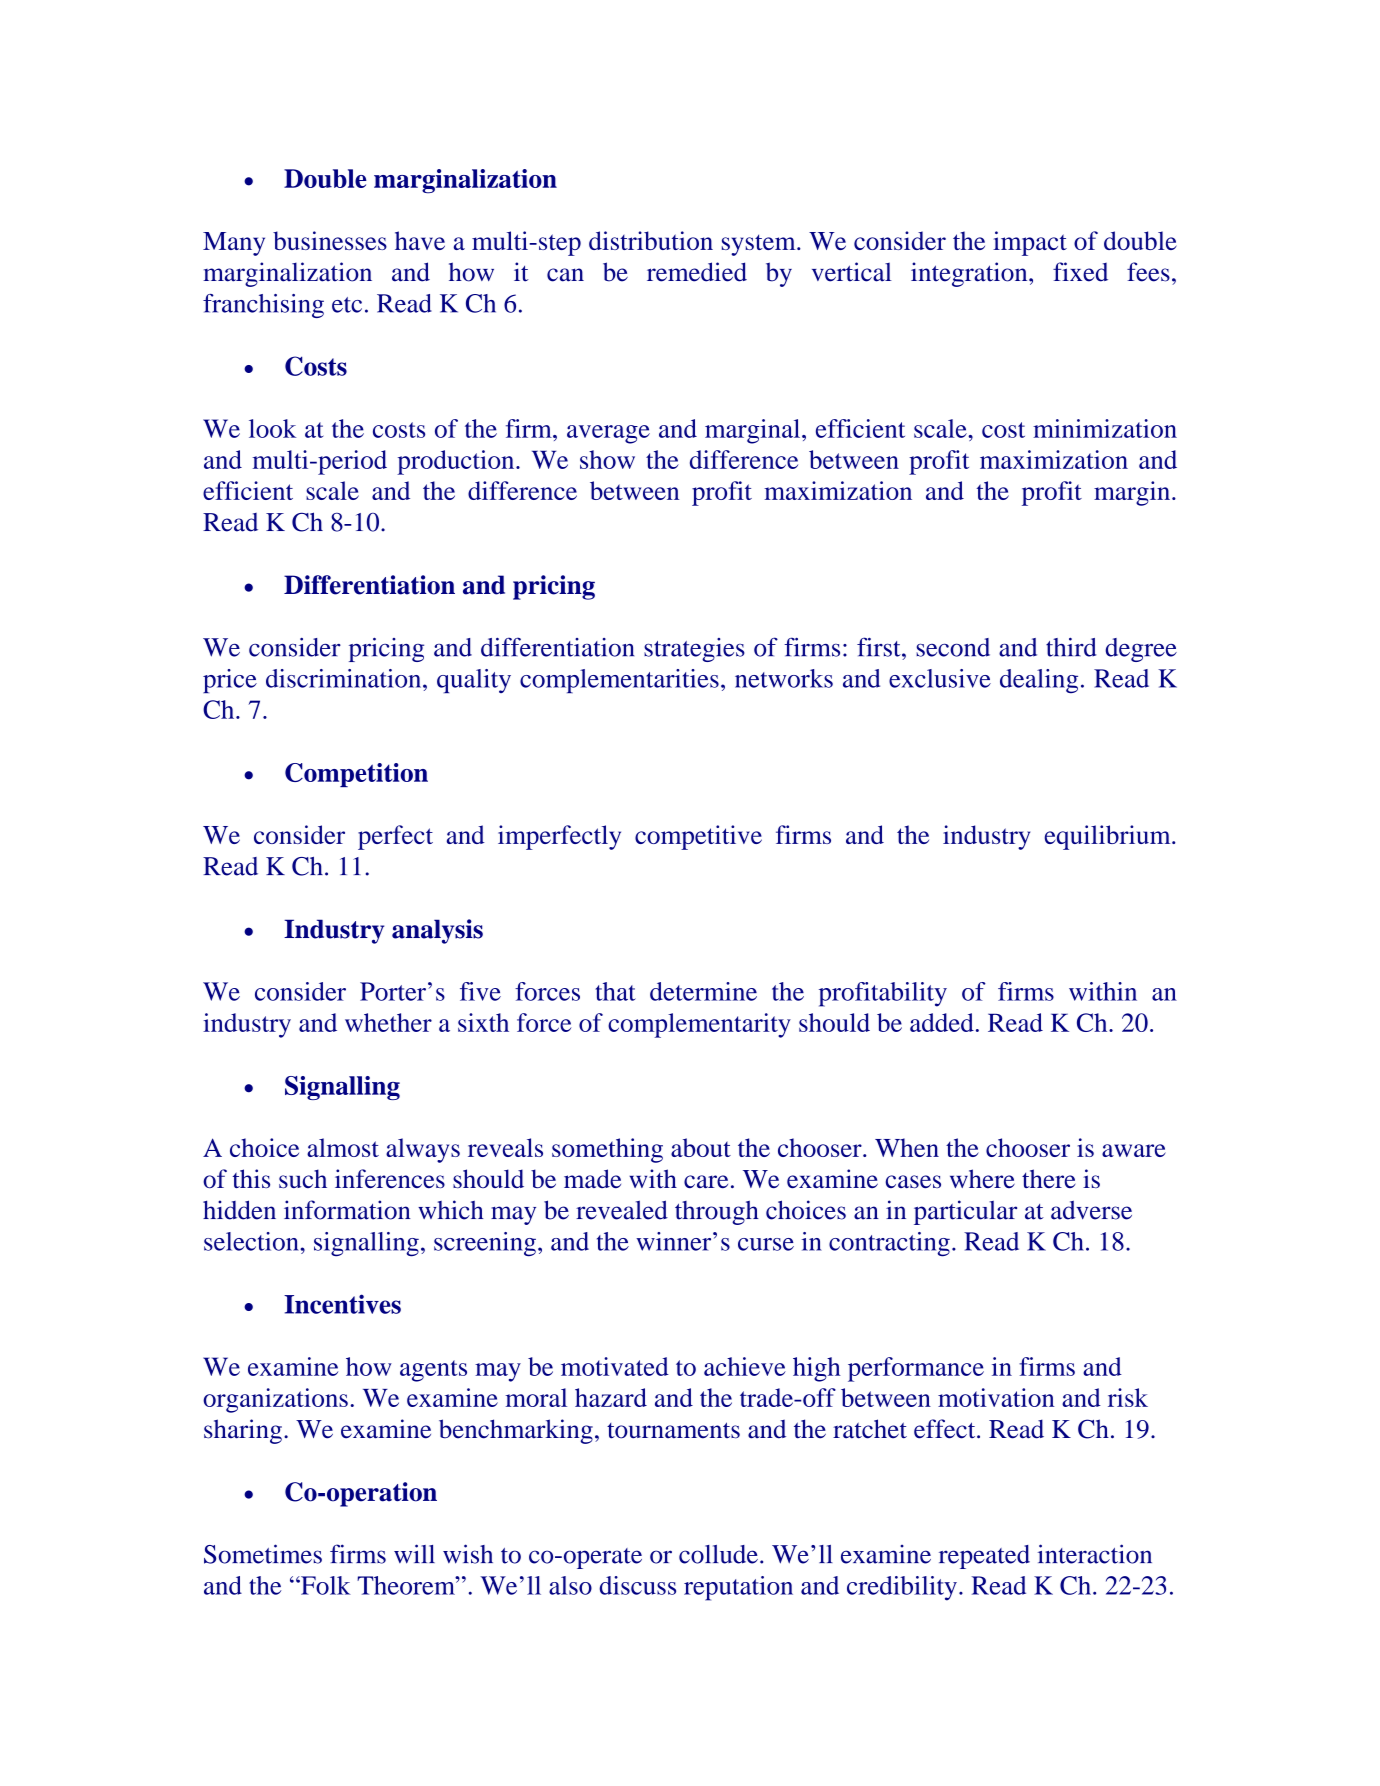  I want to click on competitive, so click(698, 837).
